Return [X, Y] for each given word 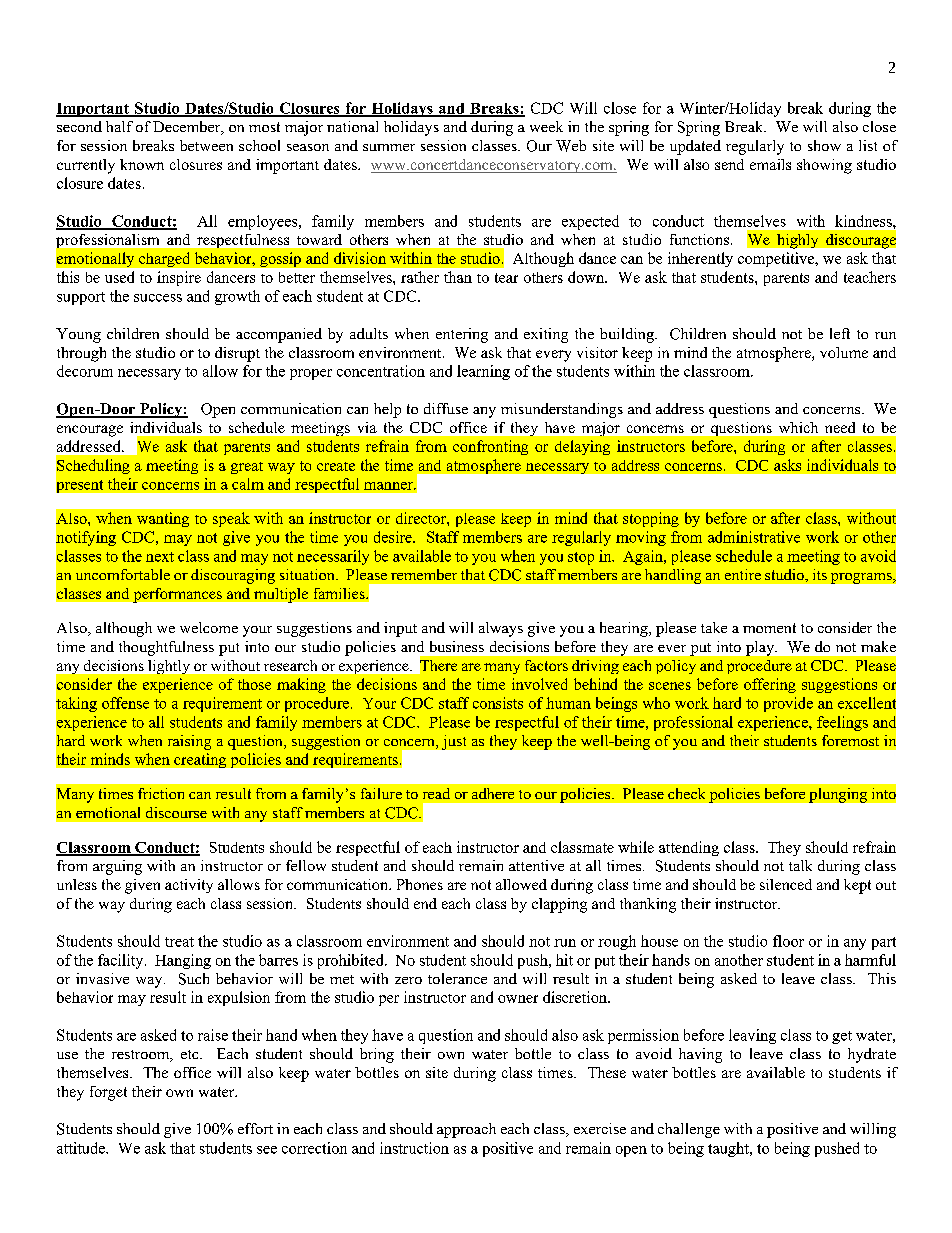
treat [179, 942]
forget [108, 1093]
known [142, 164]
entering [462, 335]
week [546, 126]
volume [844, 352]
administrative [754, 537]
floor [788, 941]
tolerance [457, 978]
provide [788, 704]
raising [189, 742]
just [454, 742]
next [160, 557]
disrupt [237, 354]
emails [770, 164]
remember [424, 574]
